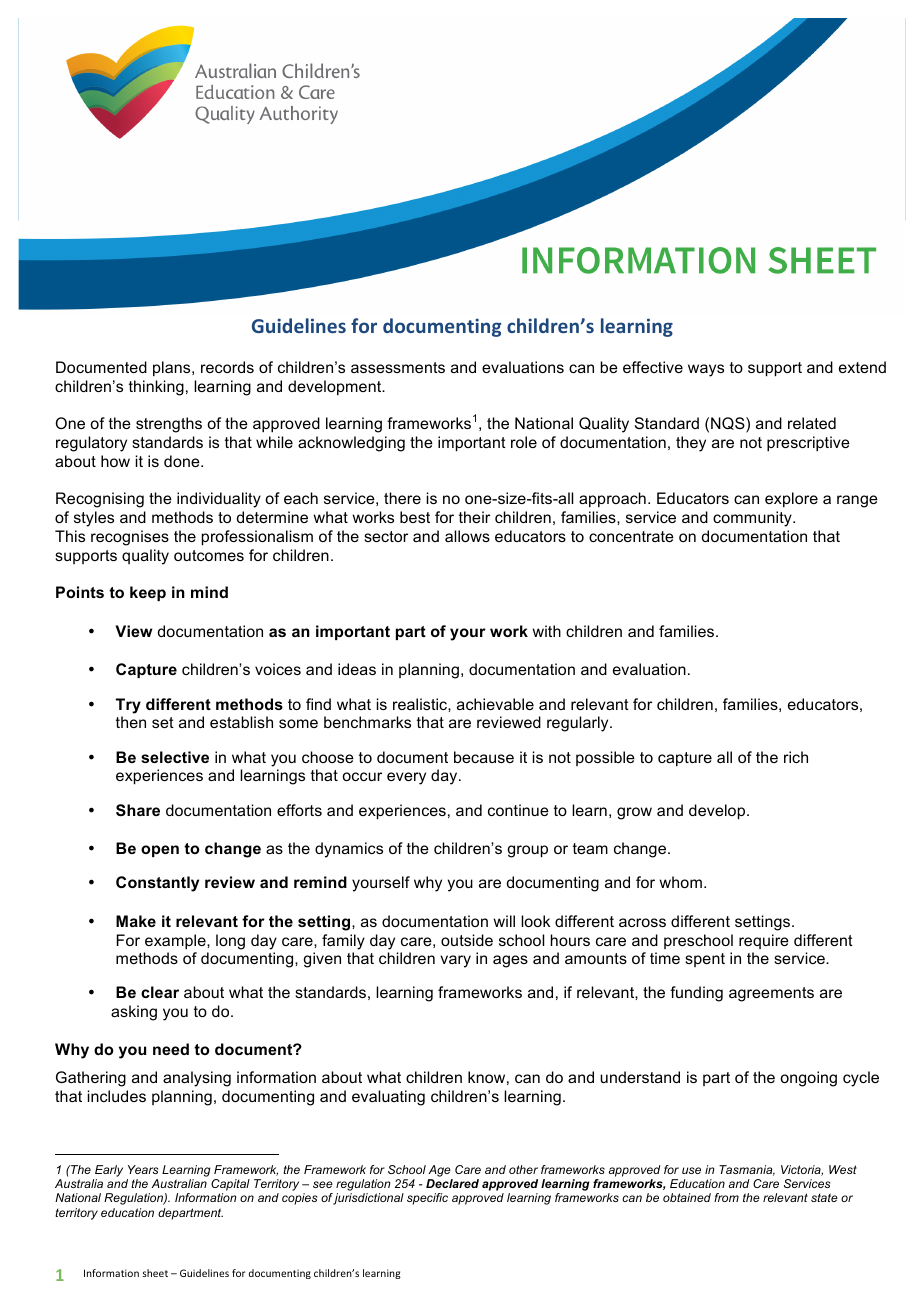  What do you see at coordinates (796, 757) in the screenshot?
I see `rich` at bounding box center [796, 757].
